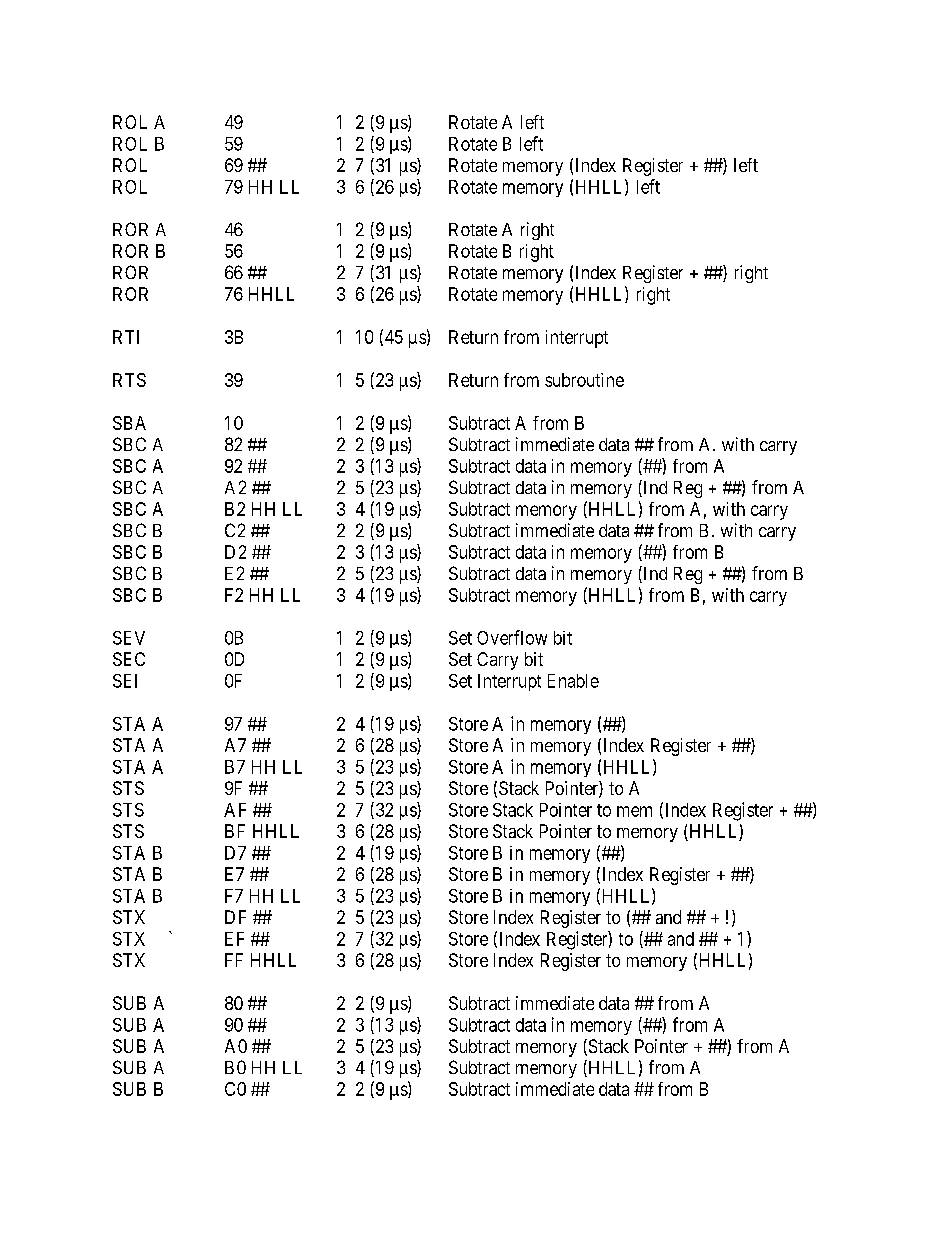 This document has width=952, height=1233. What do you see at coordinates (129, 380) in the document?
I see `RTS` at bounding box center [129, 380].
